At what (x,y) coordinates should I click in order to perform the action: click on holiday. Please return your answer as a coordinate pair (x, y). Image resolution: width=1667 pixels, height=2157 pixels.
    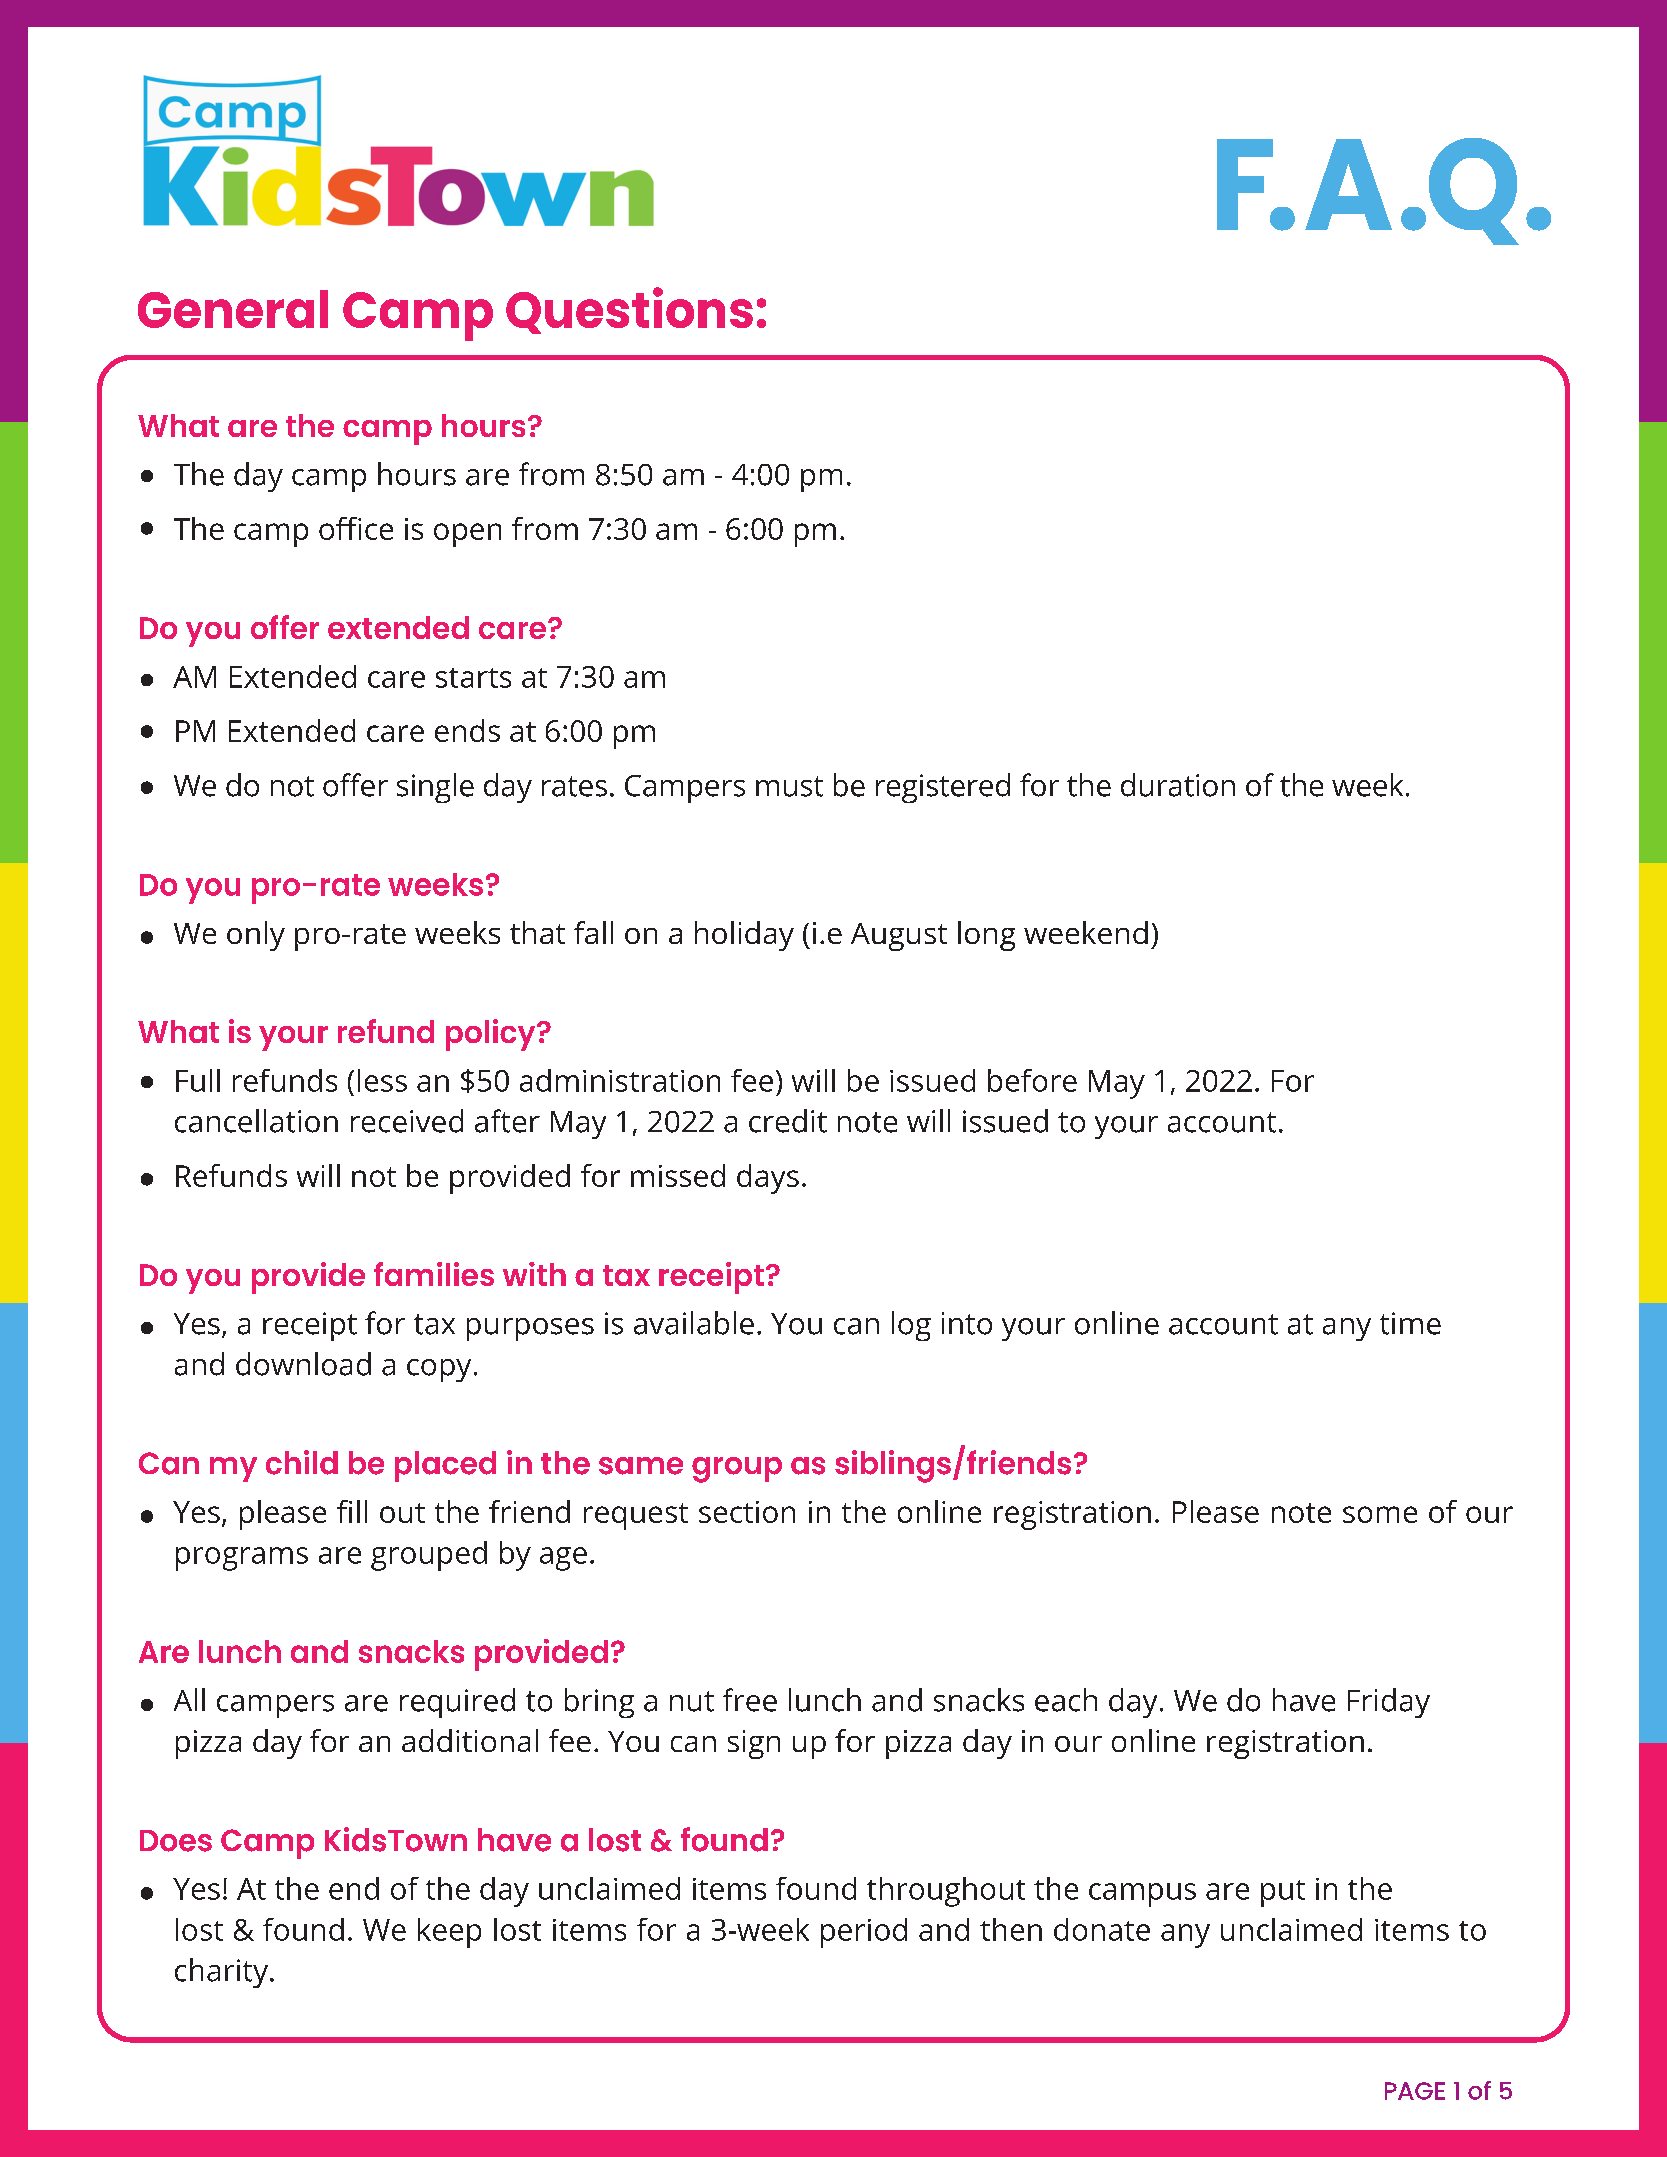
    Looking at the image, I should click on (744, 936).
